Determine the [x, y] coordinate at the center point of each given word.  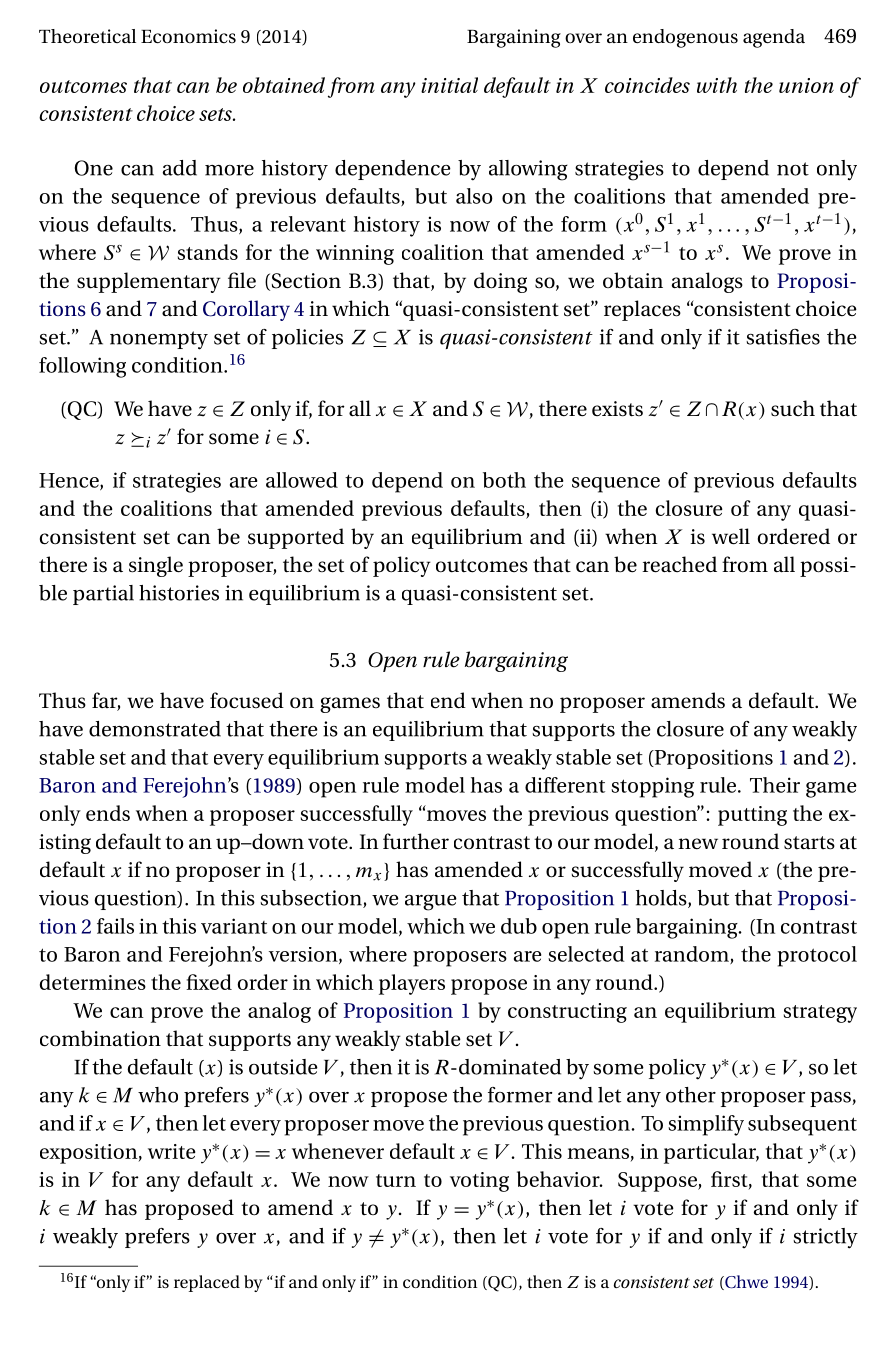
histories [179, 593]
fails [115, 926]
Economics [188, 36]
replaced [207, 1283]
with [717, 85]
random [693, 955]
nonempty [159, 340]
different [565, 785]
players [412, 984]
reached [679, 564]
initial [449, 85]
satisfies [783, 337]
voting [479, 1182]
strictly [825, 1238]
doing [500, 282]
